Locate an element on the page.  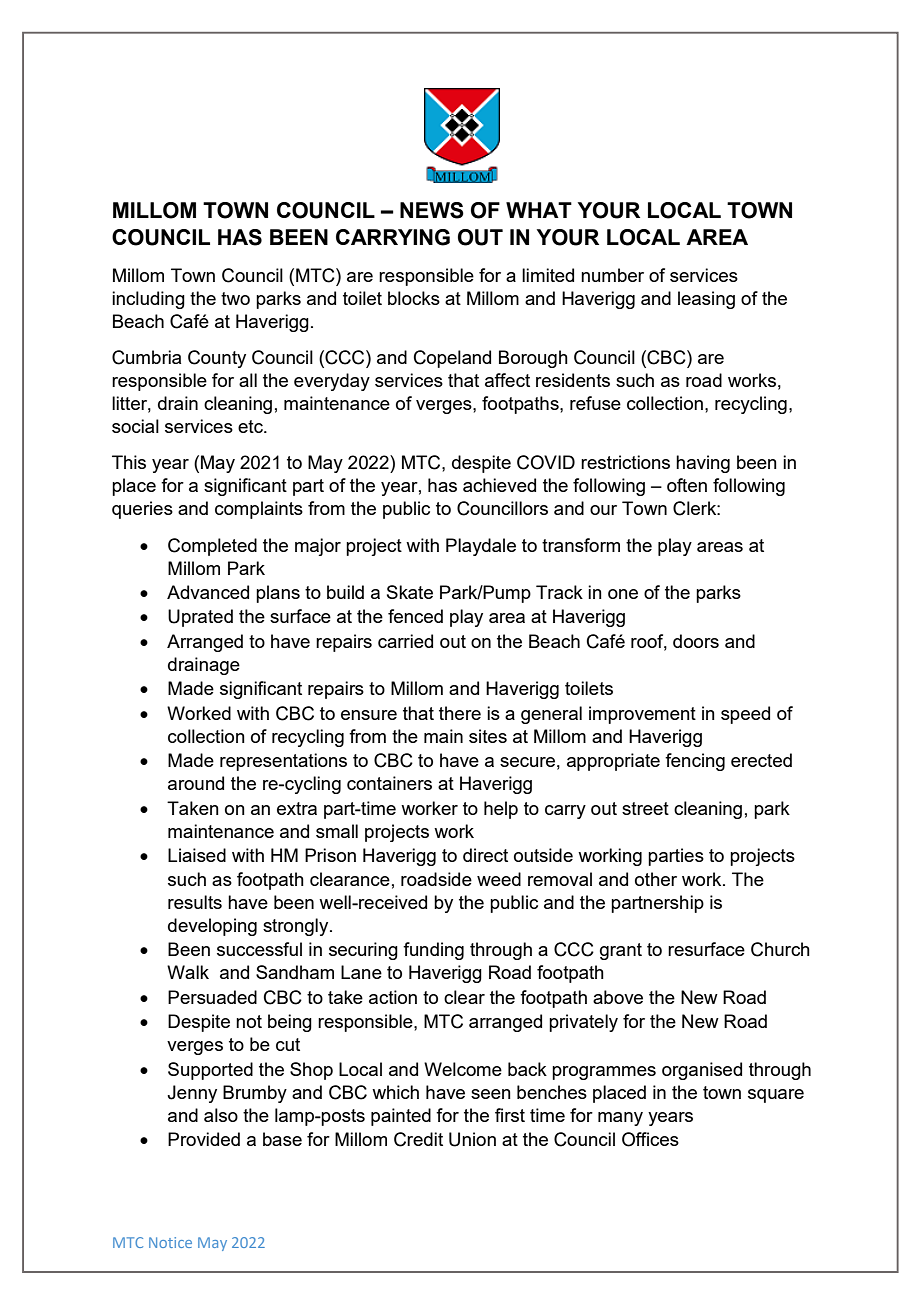
help is located at coordinates (501, 810).
